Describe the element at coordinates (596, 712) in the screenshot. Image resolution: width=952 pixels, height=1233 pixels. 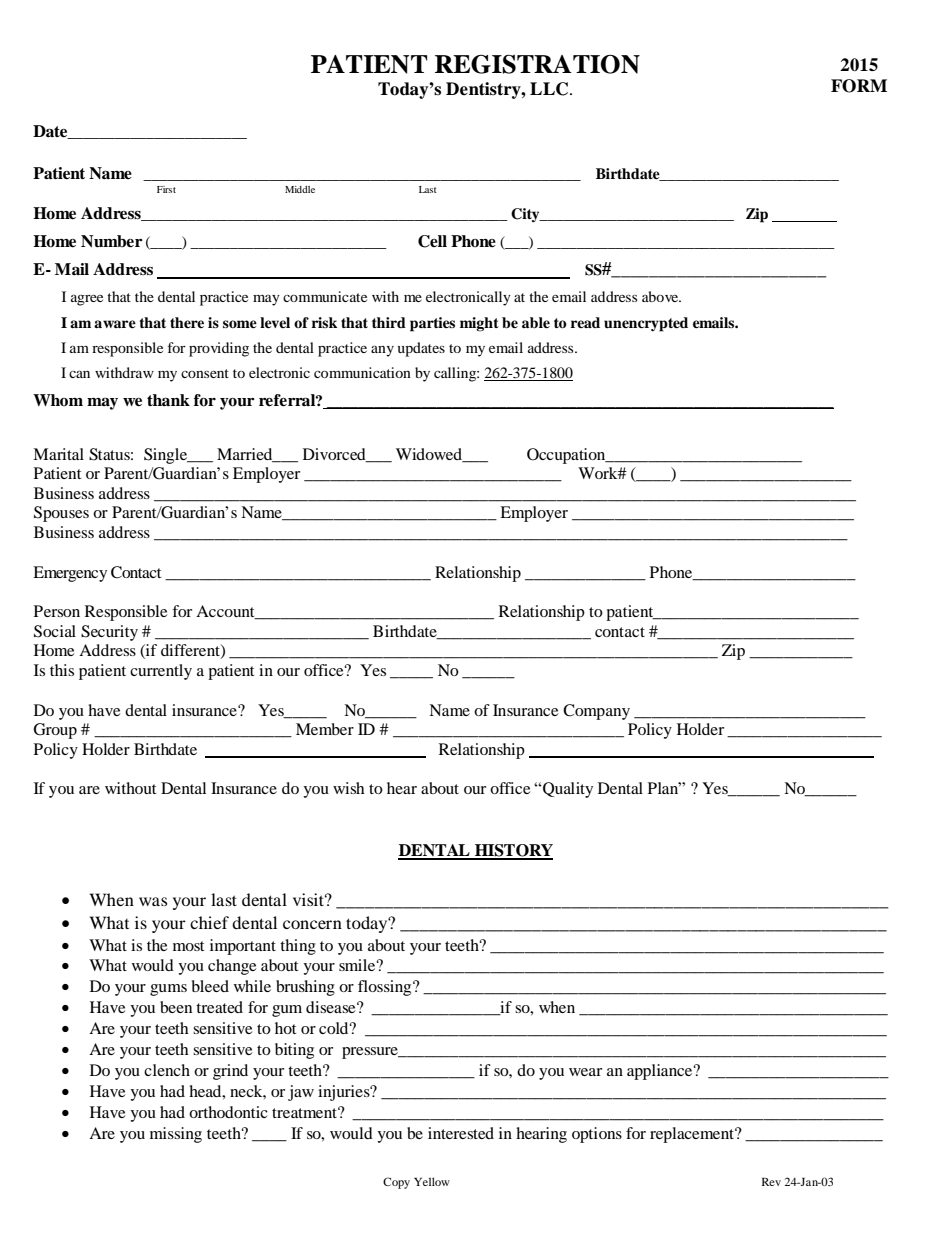
I see `Company` at that location.
